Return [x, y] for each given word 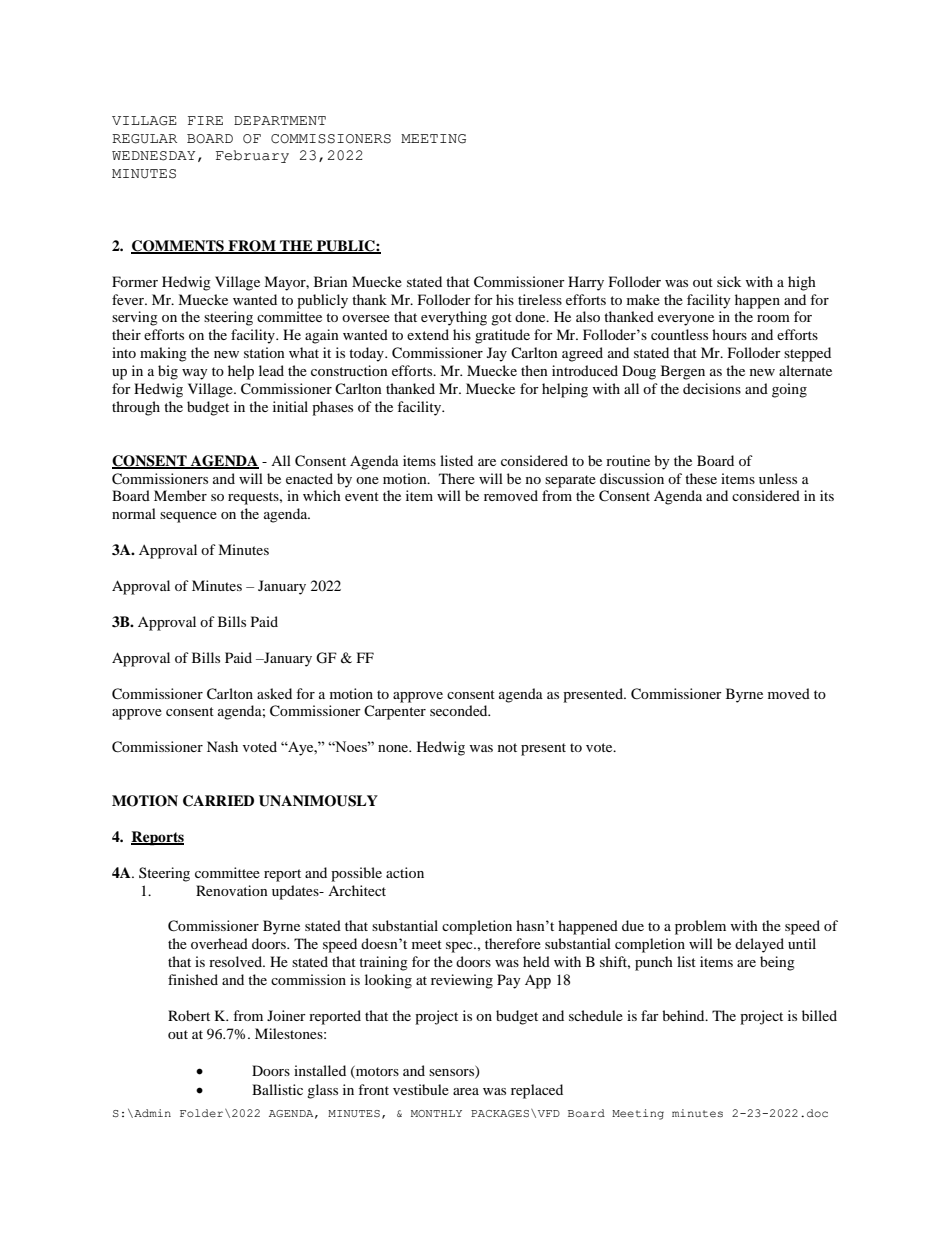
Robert [189, 1015]
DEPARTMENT [280, 120]
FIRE [205, 120]
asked [274, 693]
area [466, 1091]
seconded [460, 710]
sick [729, 281]
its [827, 495]
